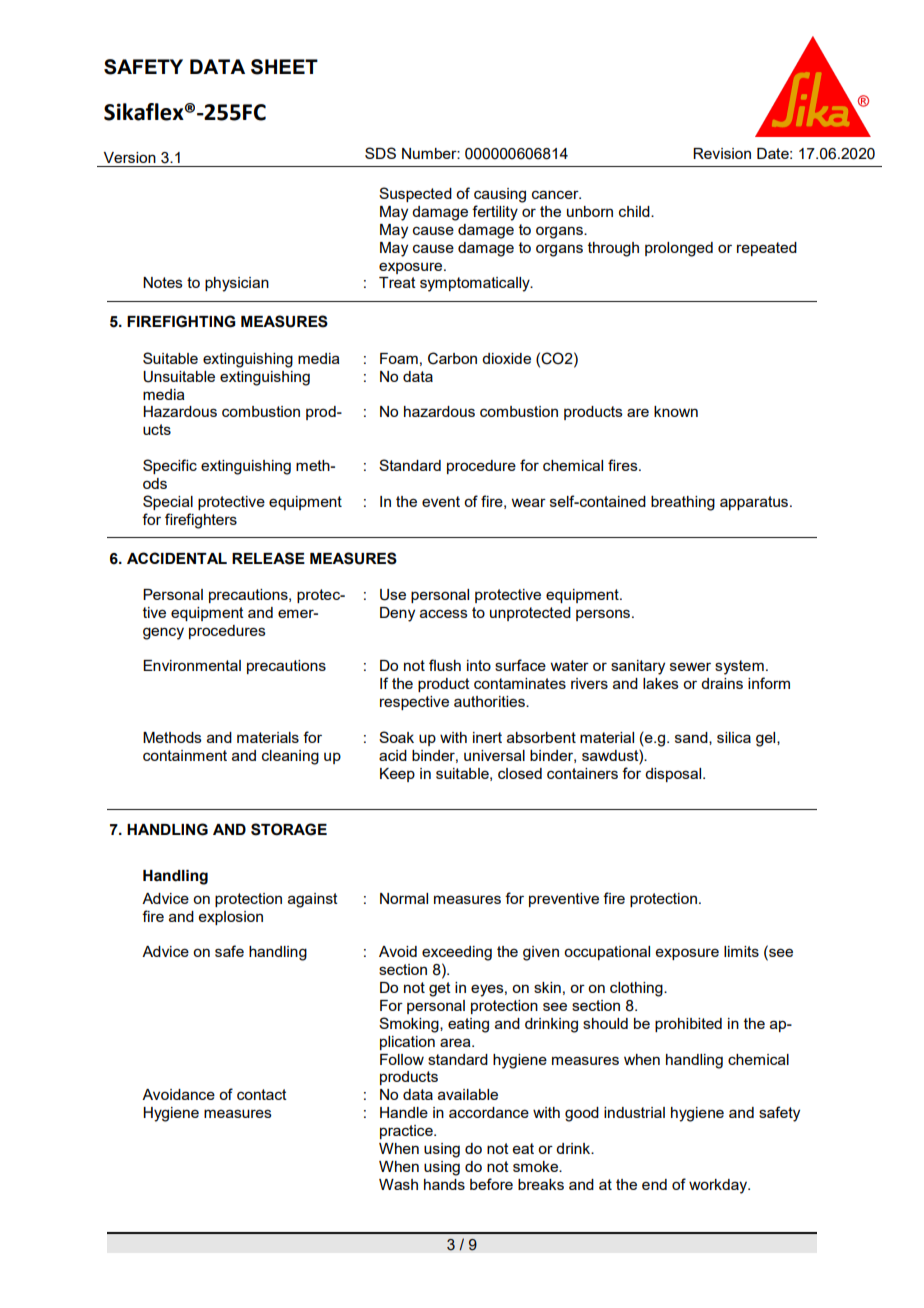  What do you see at coordinates (192, 665) in the image?
I see `Environmental` at bounding box center [192, 665].
